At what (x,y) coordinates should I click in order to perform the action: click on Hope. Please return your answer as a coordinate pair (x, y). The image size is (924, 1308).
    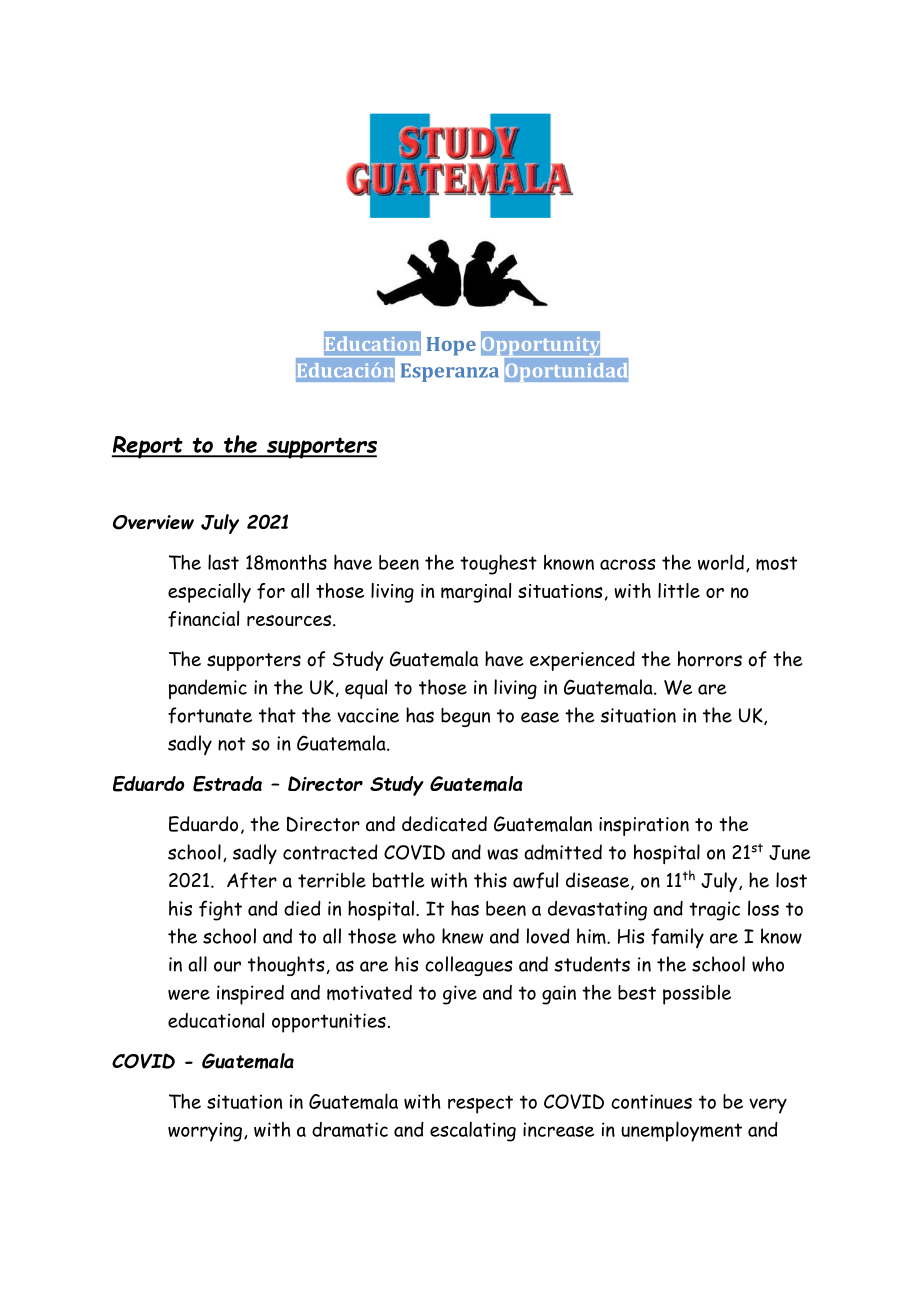
    Looking at the image, I should click on (451, 346).
